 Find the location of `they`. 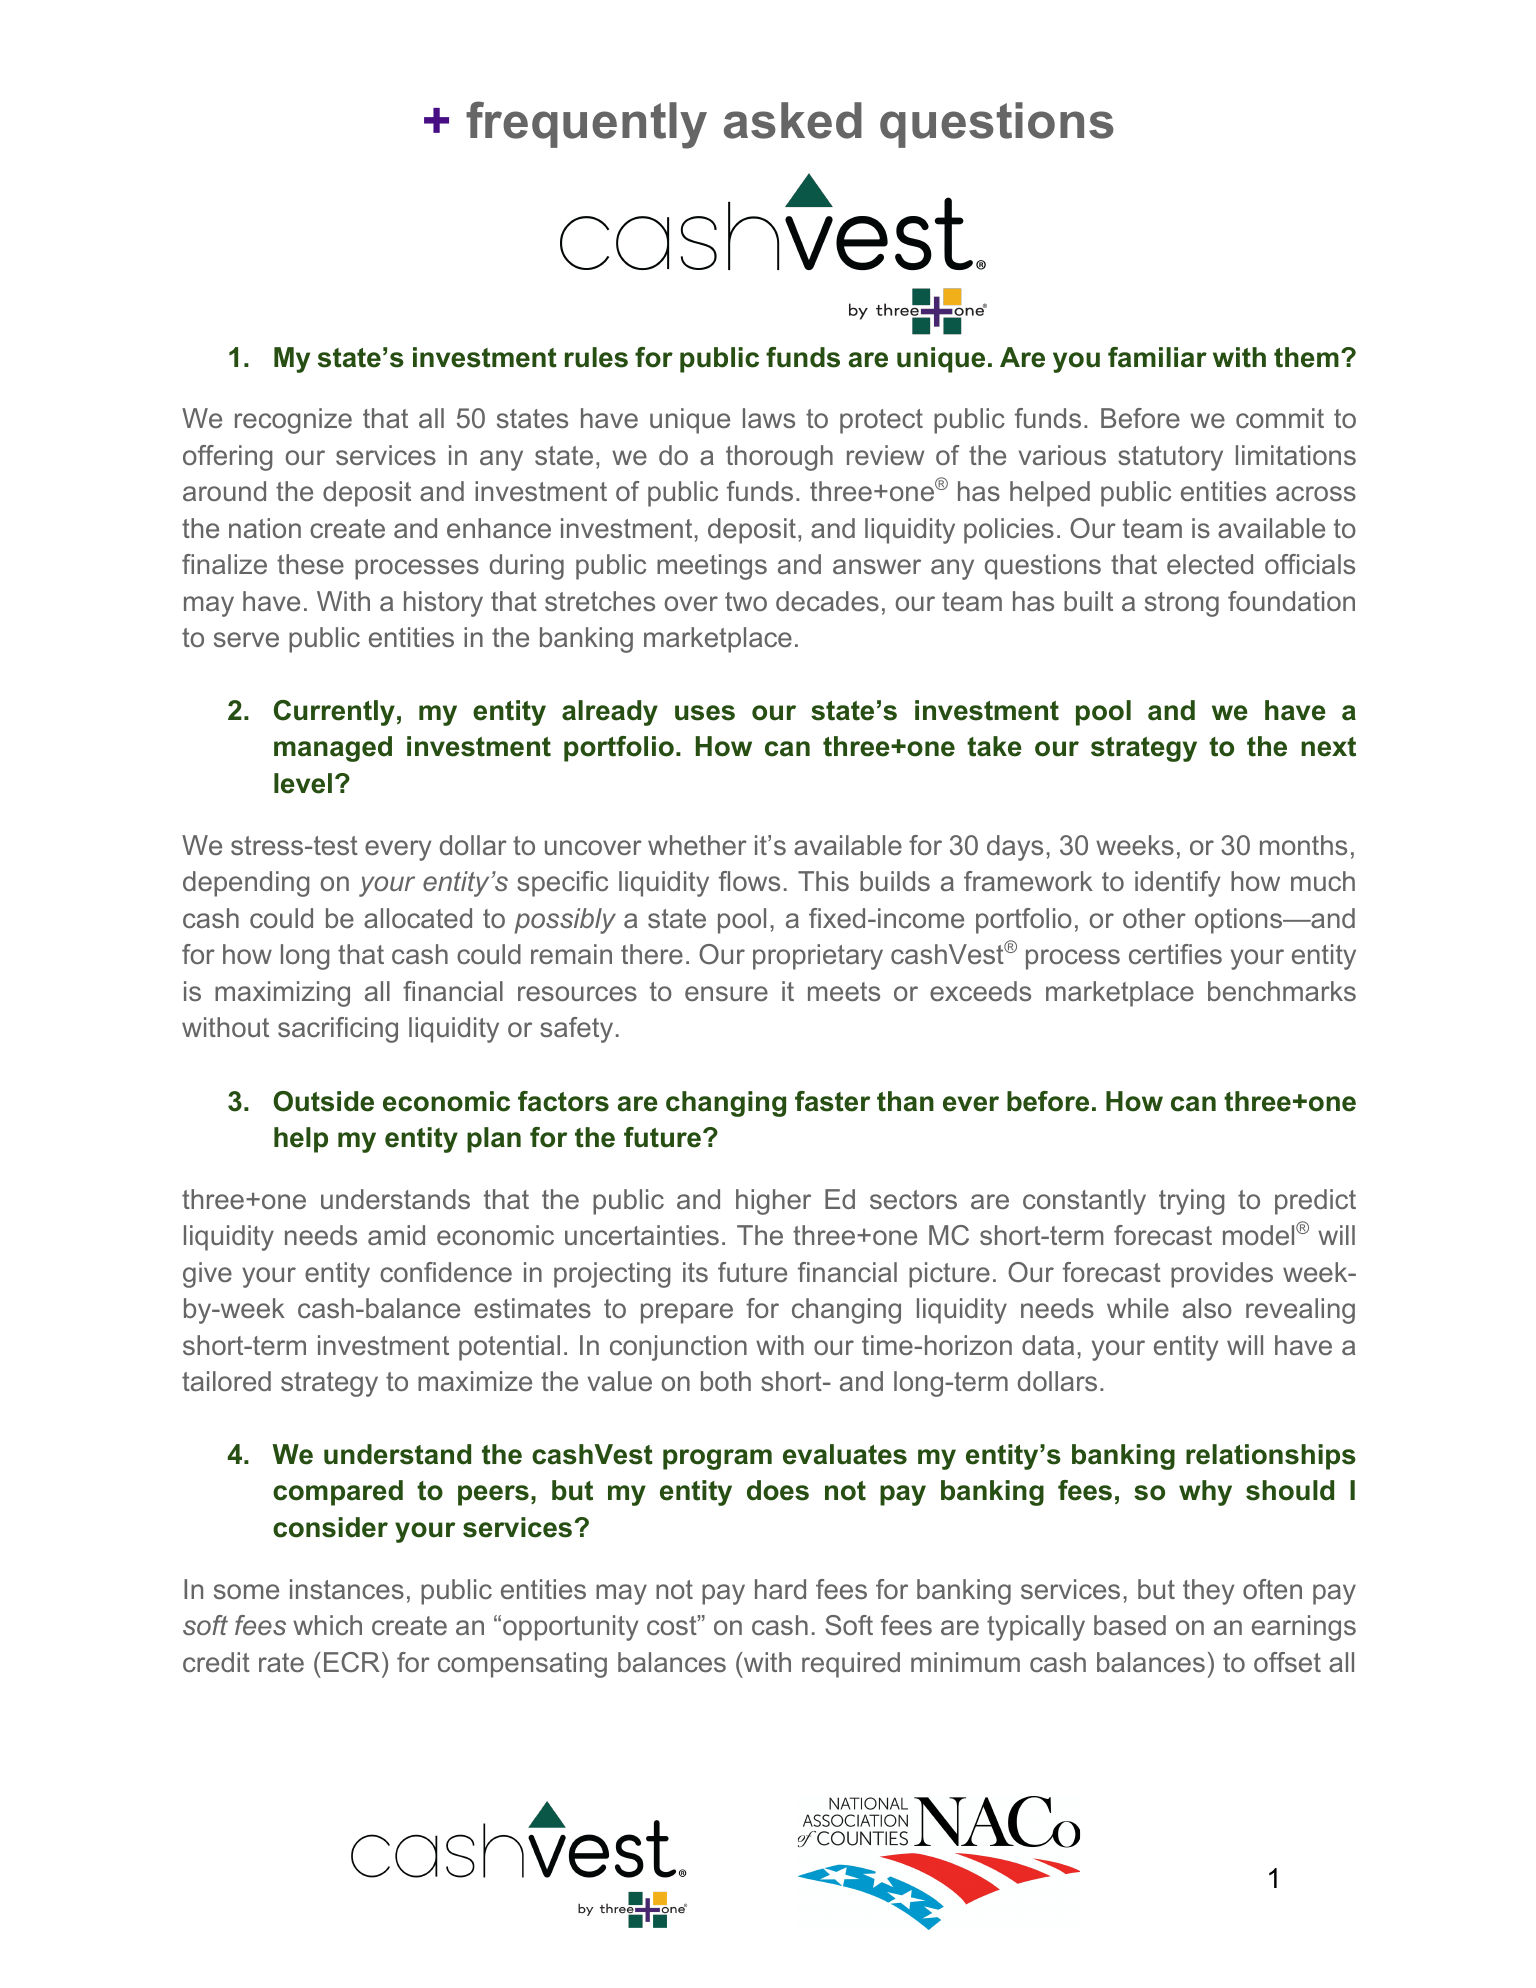

they is located at coordinates (1208, 1592).
